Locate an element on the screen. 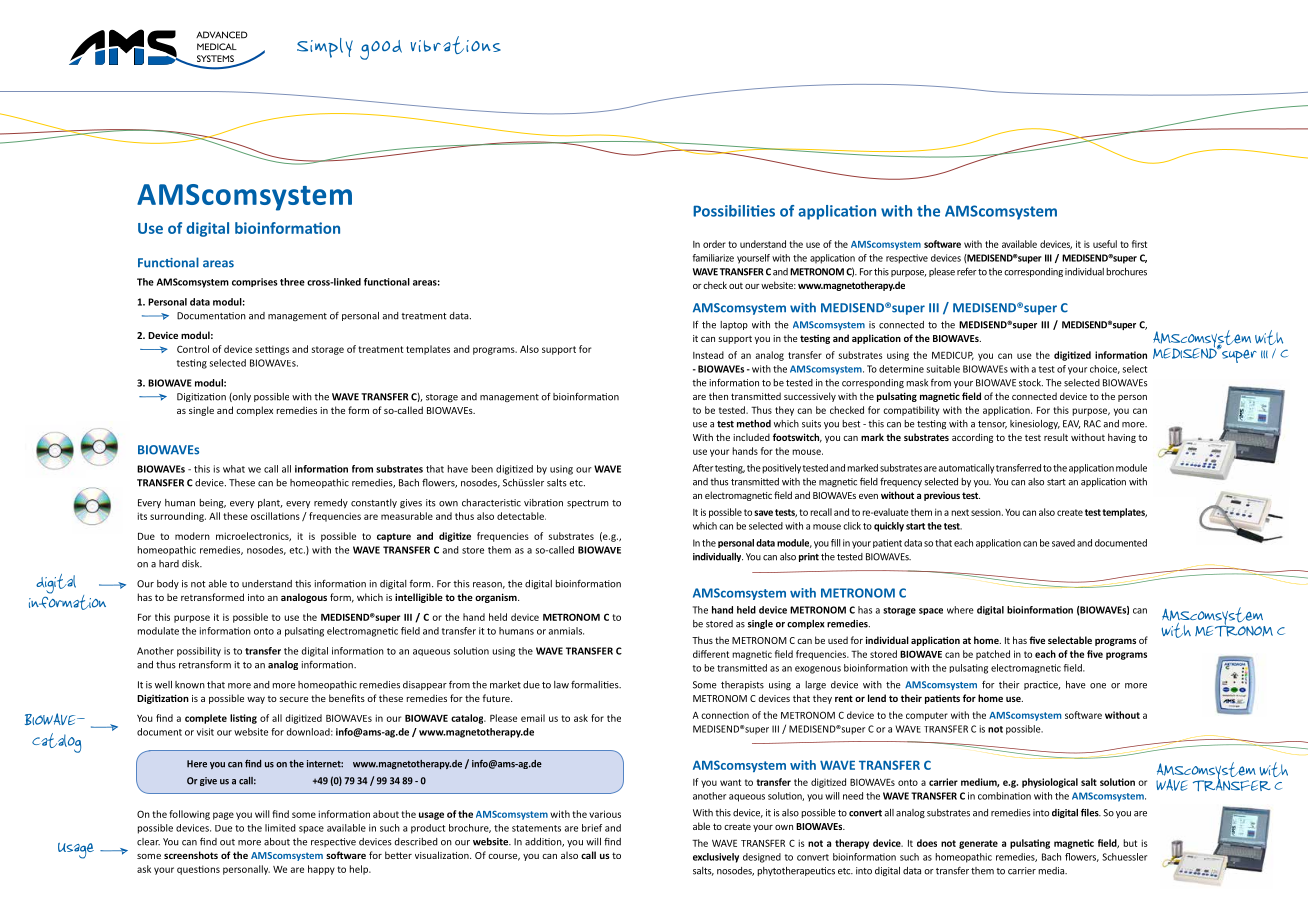 The width and height of the screenshot is (1308, 924). Simply is located at coordinates (325, 48).
